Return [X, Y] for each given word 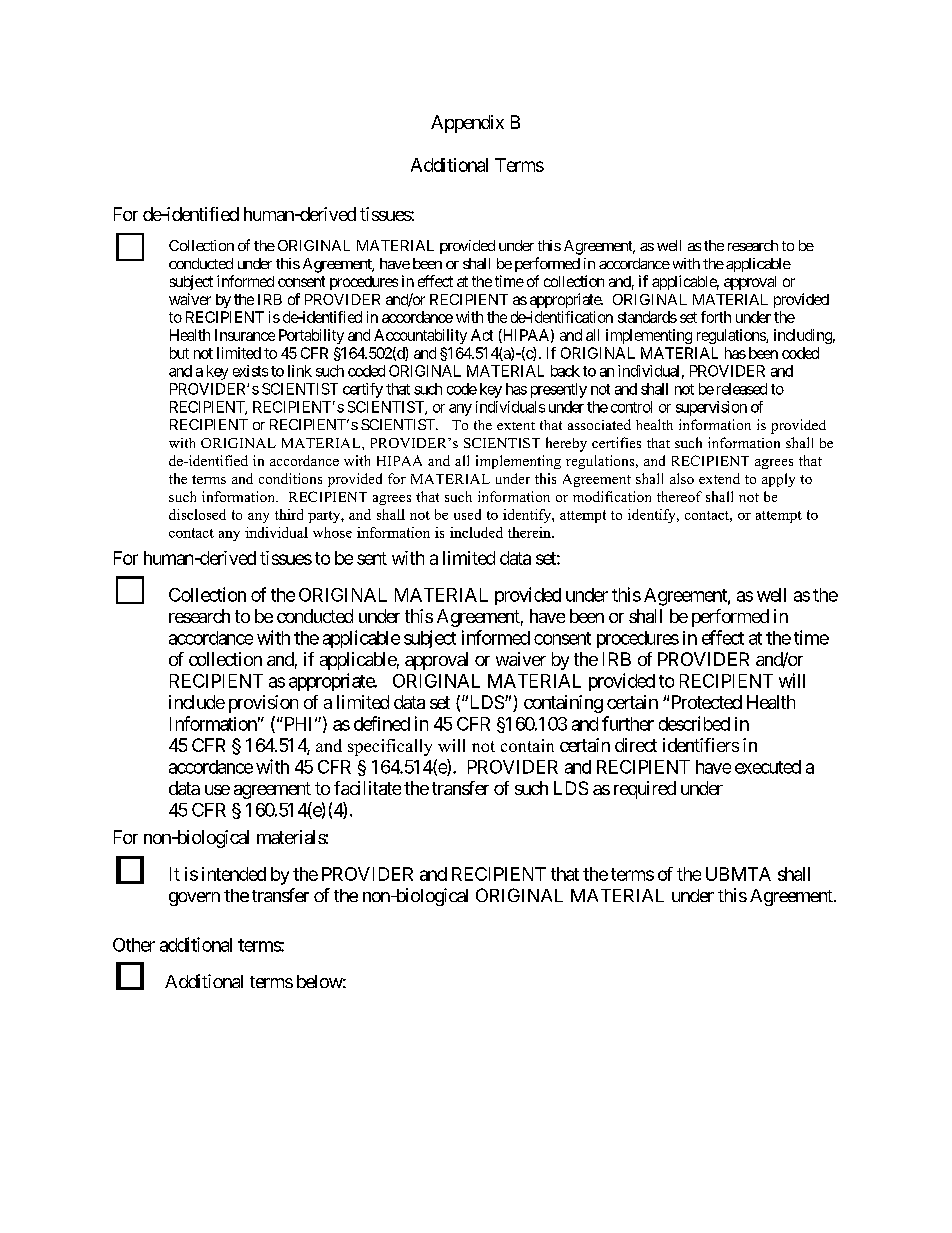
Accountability [420, 336]
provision [263, 704]
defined [382, 723]
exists [250, 371]
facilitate [367, 788]
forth [716, 317]
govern [194, 899]
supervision [711, 408]
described [694, 723]
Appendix [467, 124]
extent [516, 426]
